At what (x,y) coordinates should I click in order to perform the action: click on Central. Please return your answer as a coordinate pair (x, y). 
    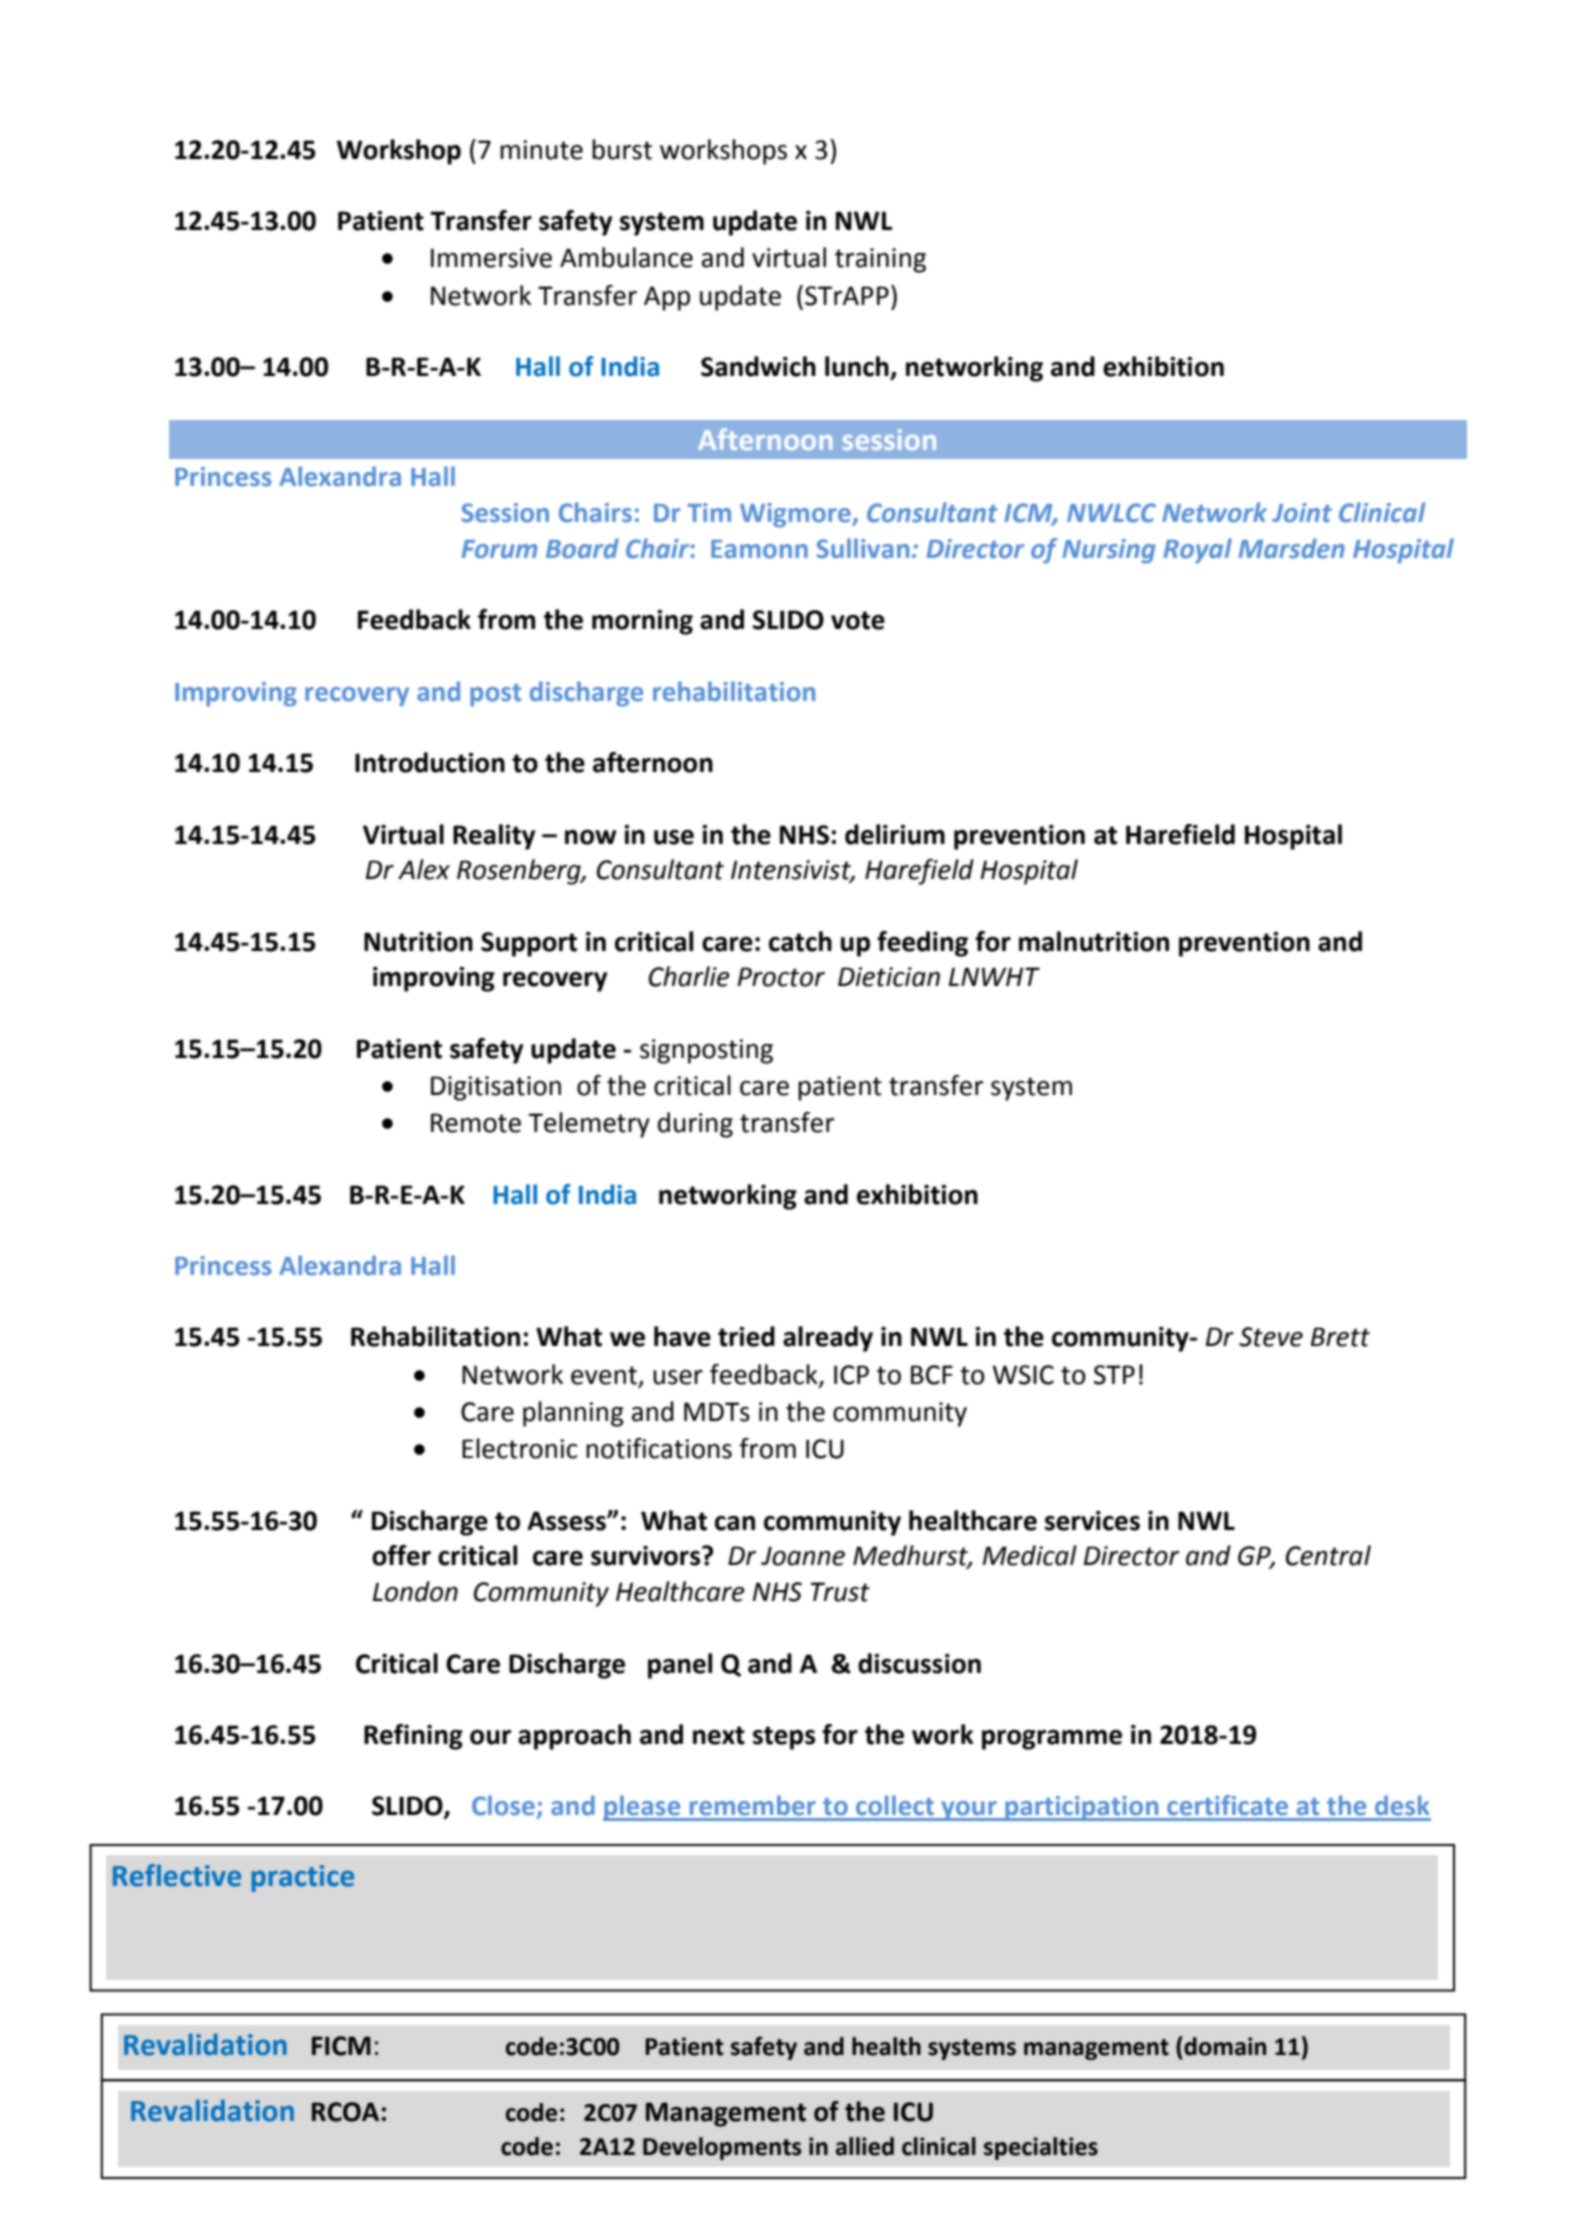
    Looking at the image, I should click on (1328, 1555).
